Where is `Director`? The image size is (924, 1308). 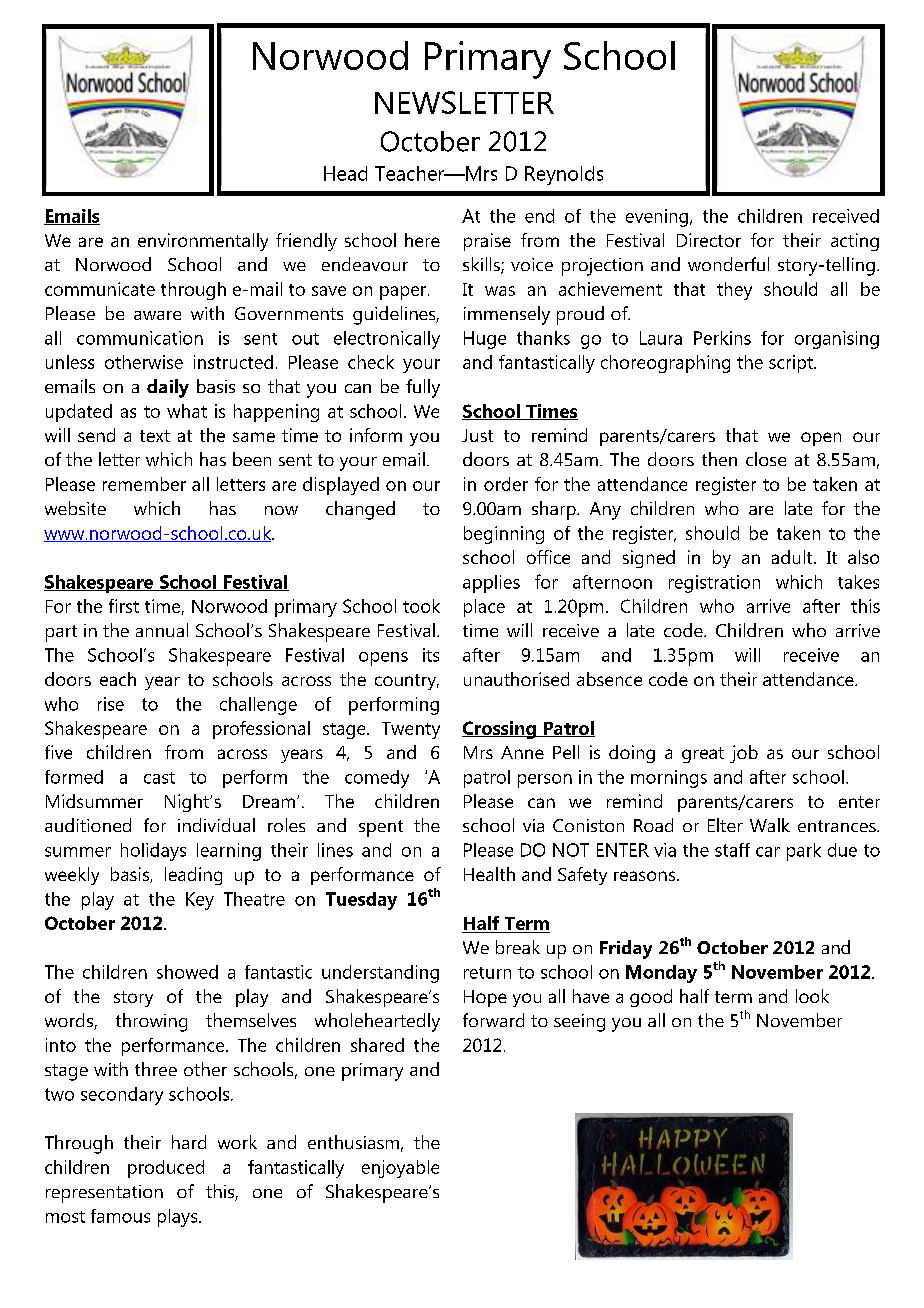
Director is located at coordinates (709, 240).
